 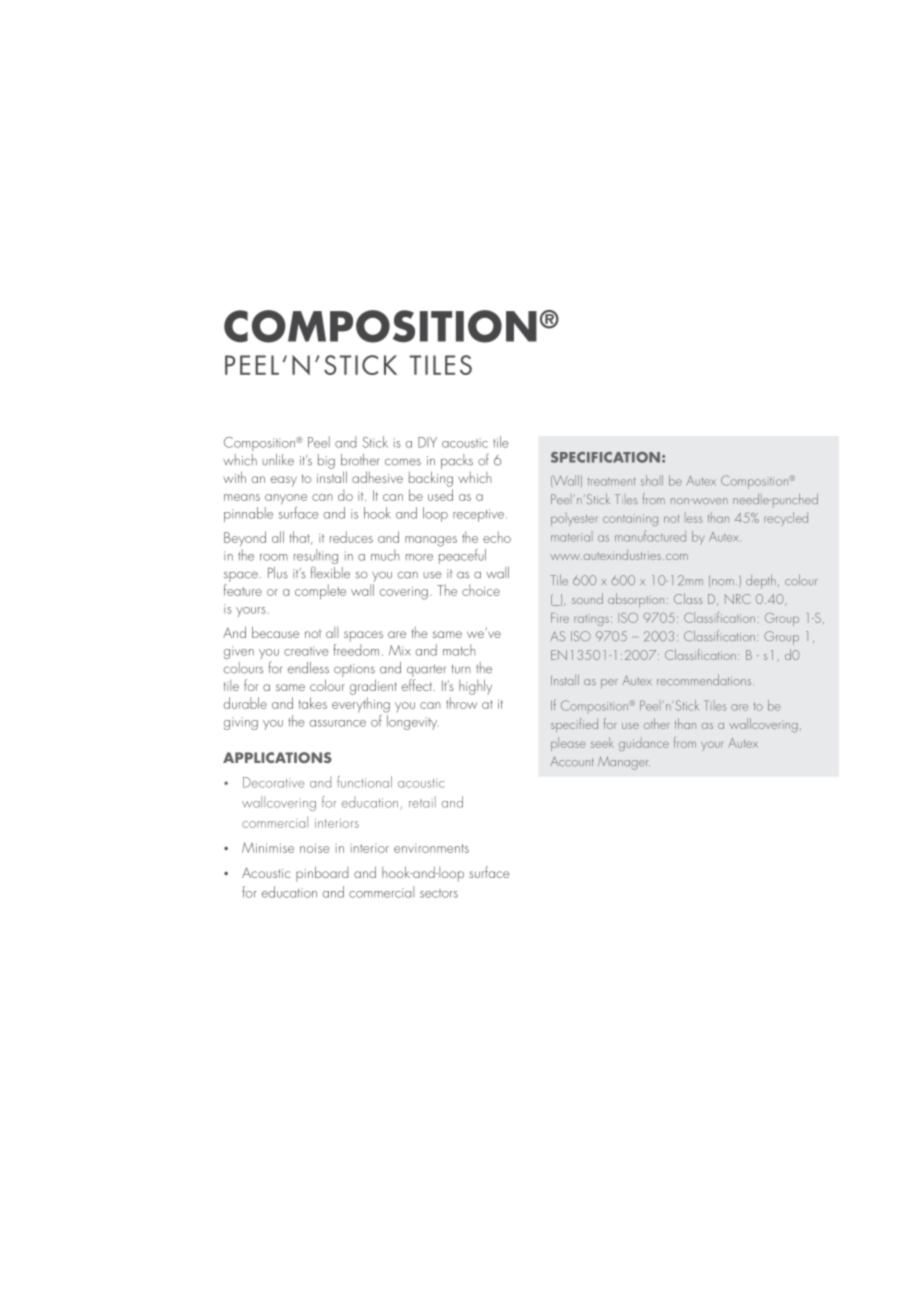 I want to click on unlike, so click(x=278, y=460).
